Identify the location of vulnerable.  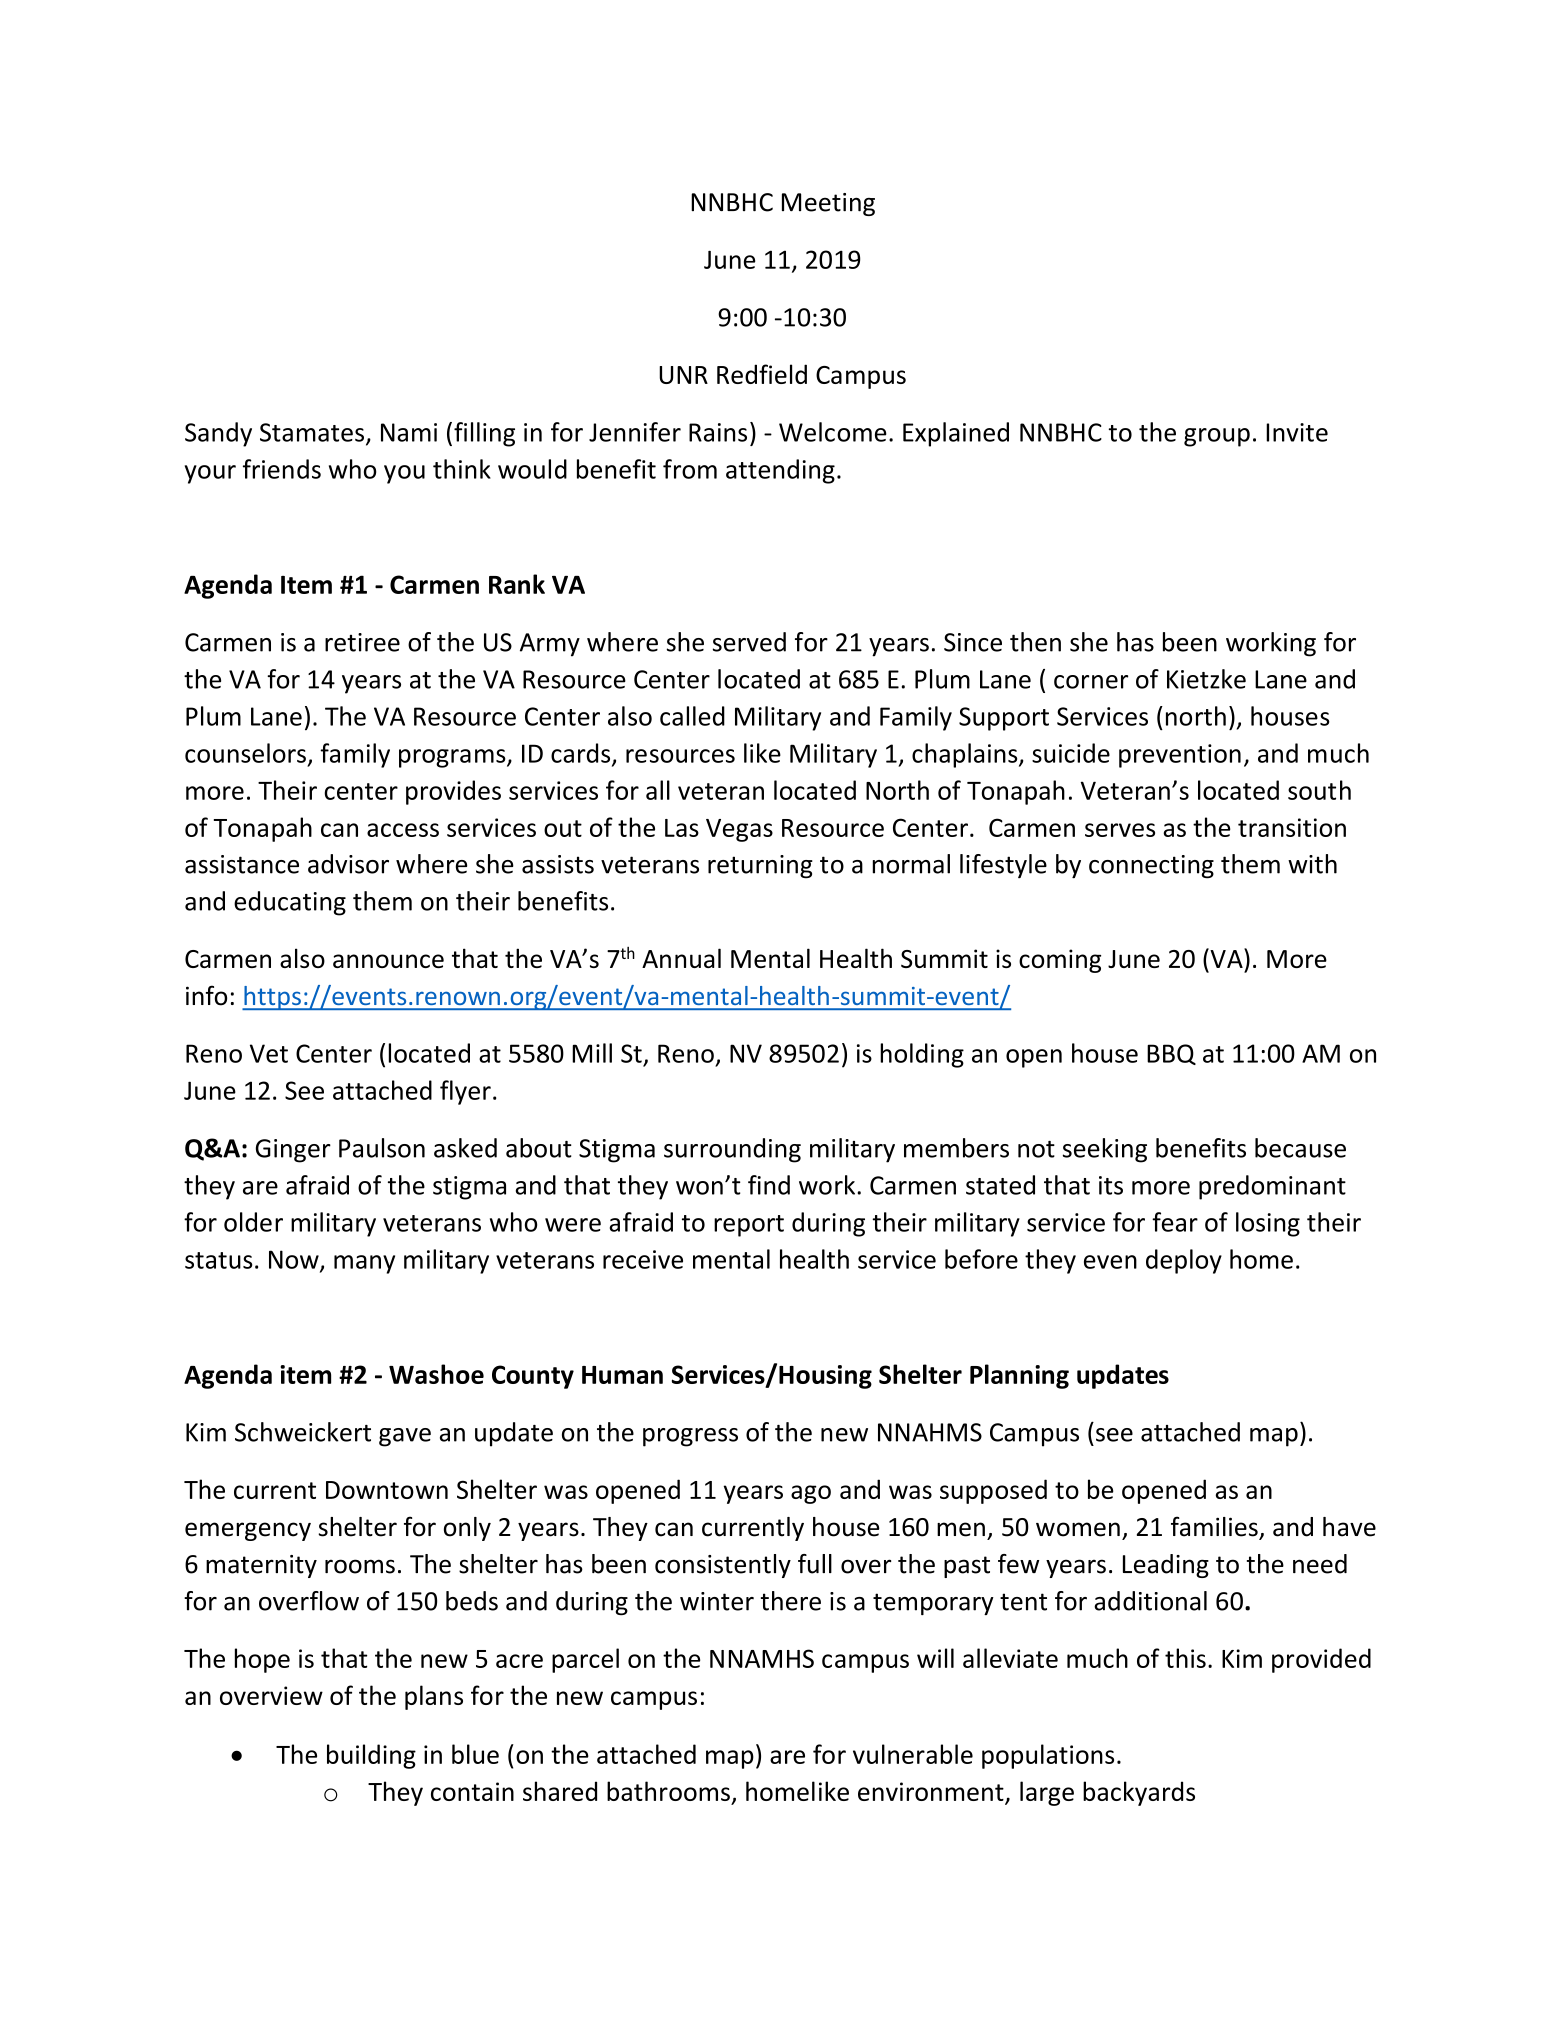
(913, 1754).
